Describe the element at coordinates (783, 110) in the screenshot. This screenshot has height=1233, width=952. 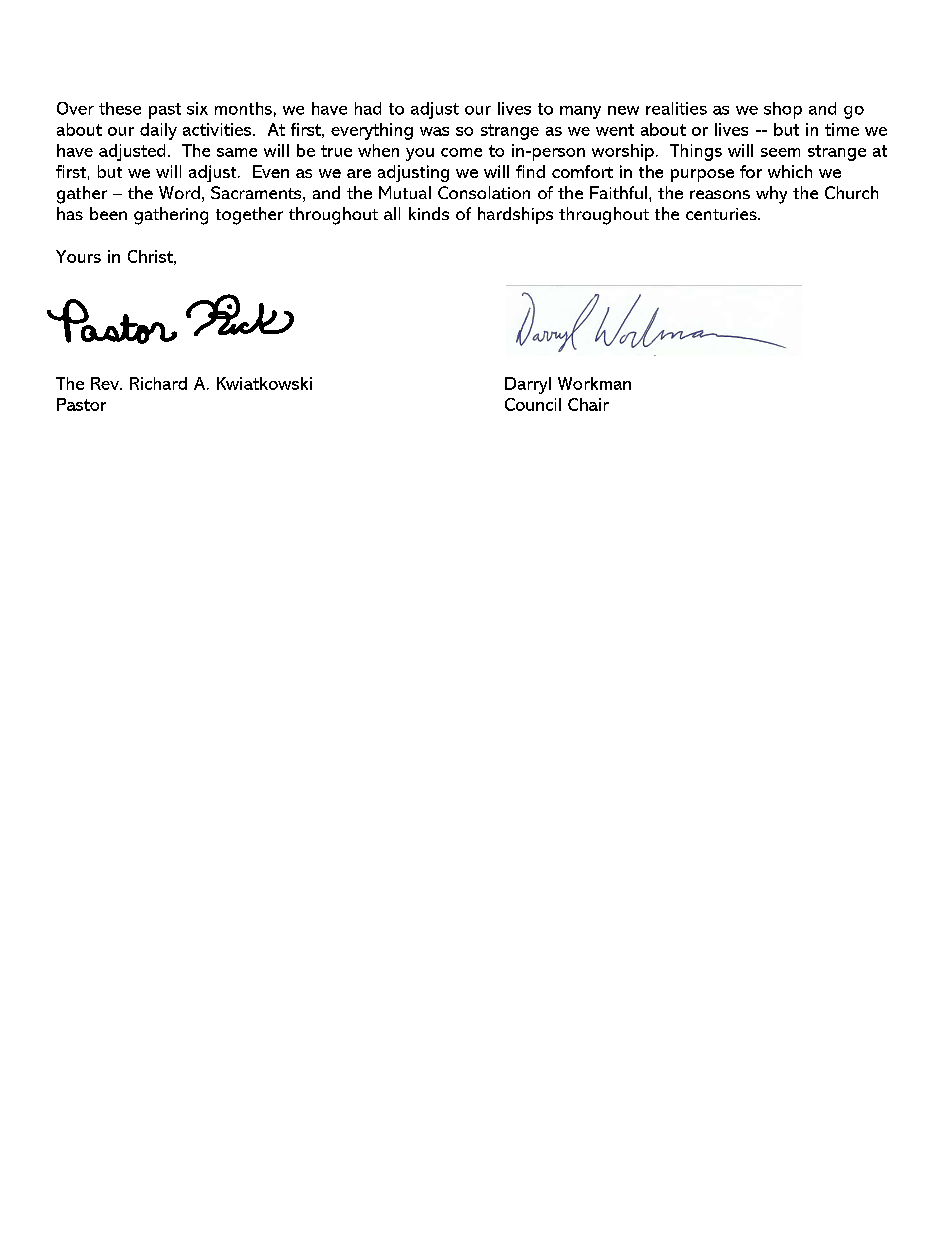
I see `shop` at that location.
